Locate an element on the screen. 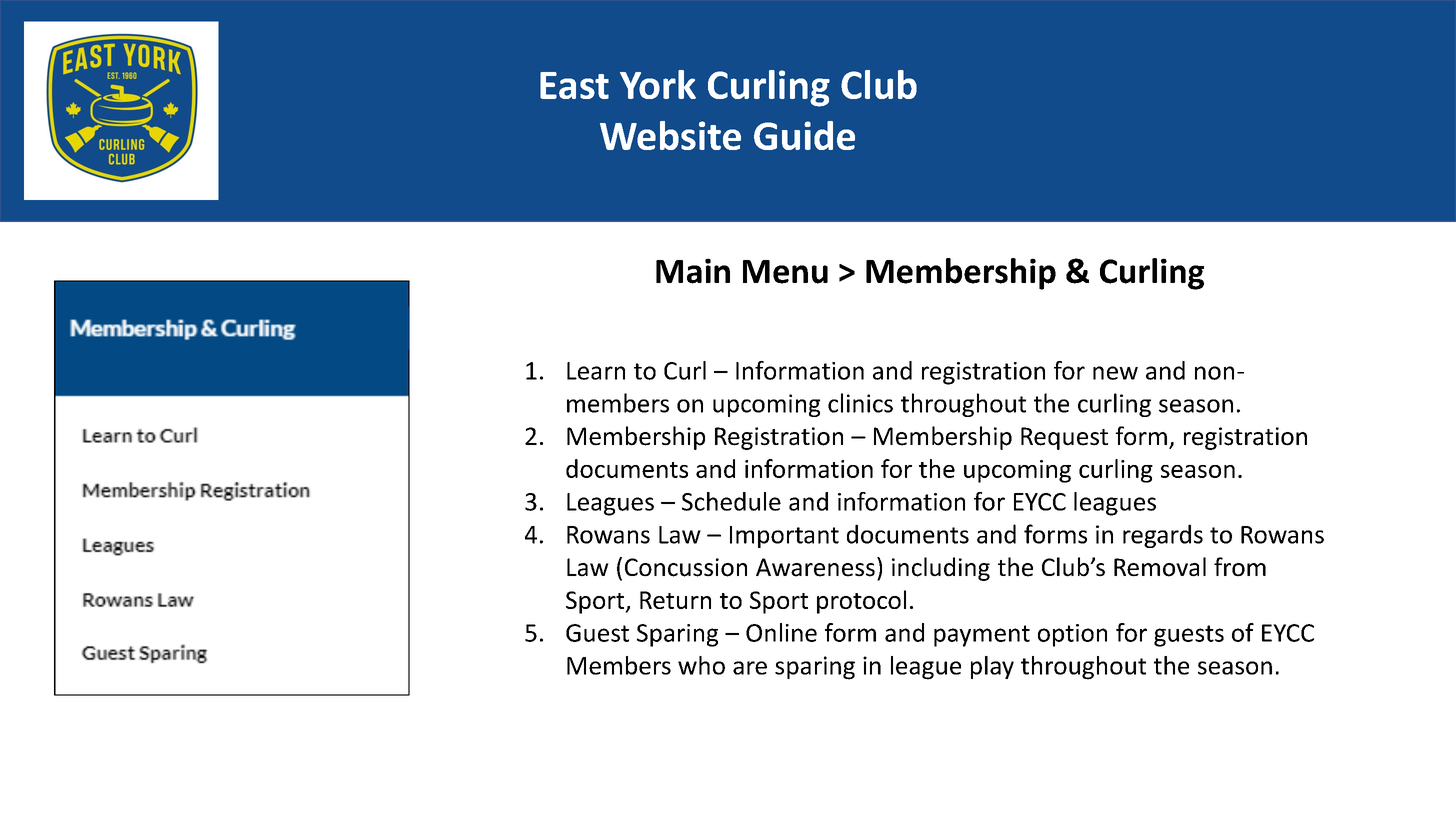 This screenshot has width=1456, height=819. who is located at coordinates (701, 665).
